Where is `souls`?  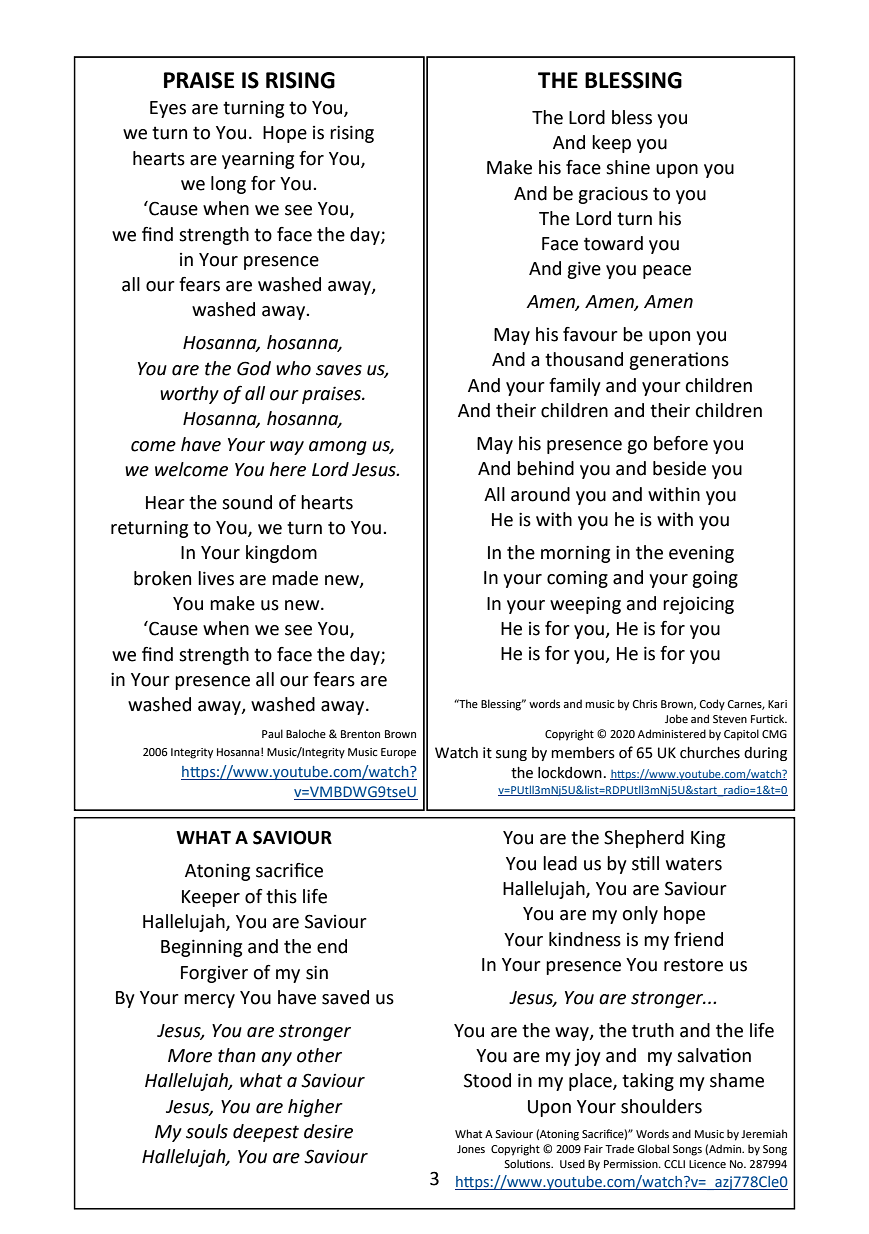 souls is located at coordinates (207, 1131).
